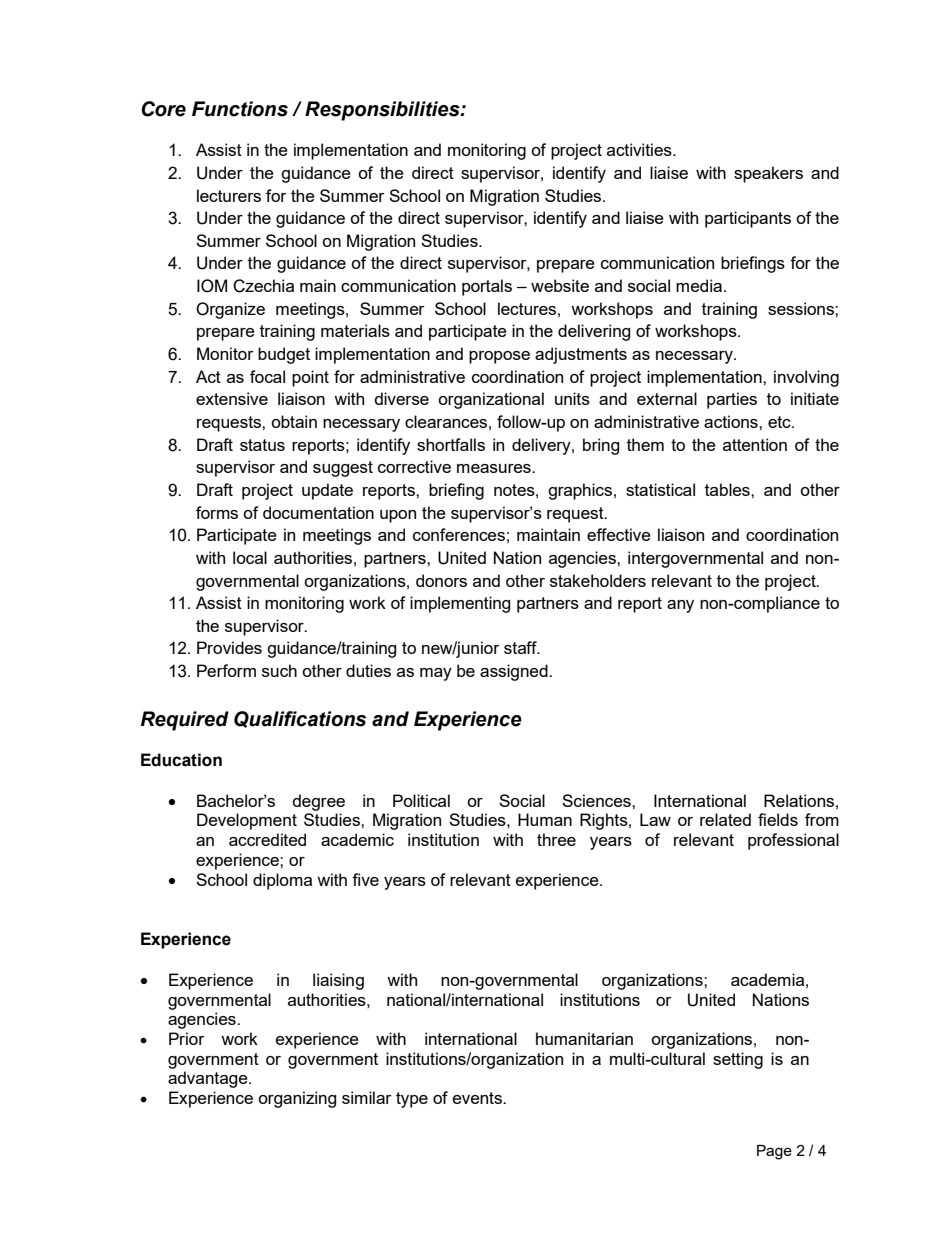 Image resolution: width=952 pixels, height=1233 pixels. Describe the element at coordinates (421, 800) in the page. I see `Political` at that location.
